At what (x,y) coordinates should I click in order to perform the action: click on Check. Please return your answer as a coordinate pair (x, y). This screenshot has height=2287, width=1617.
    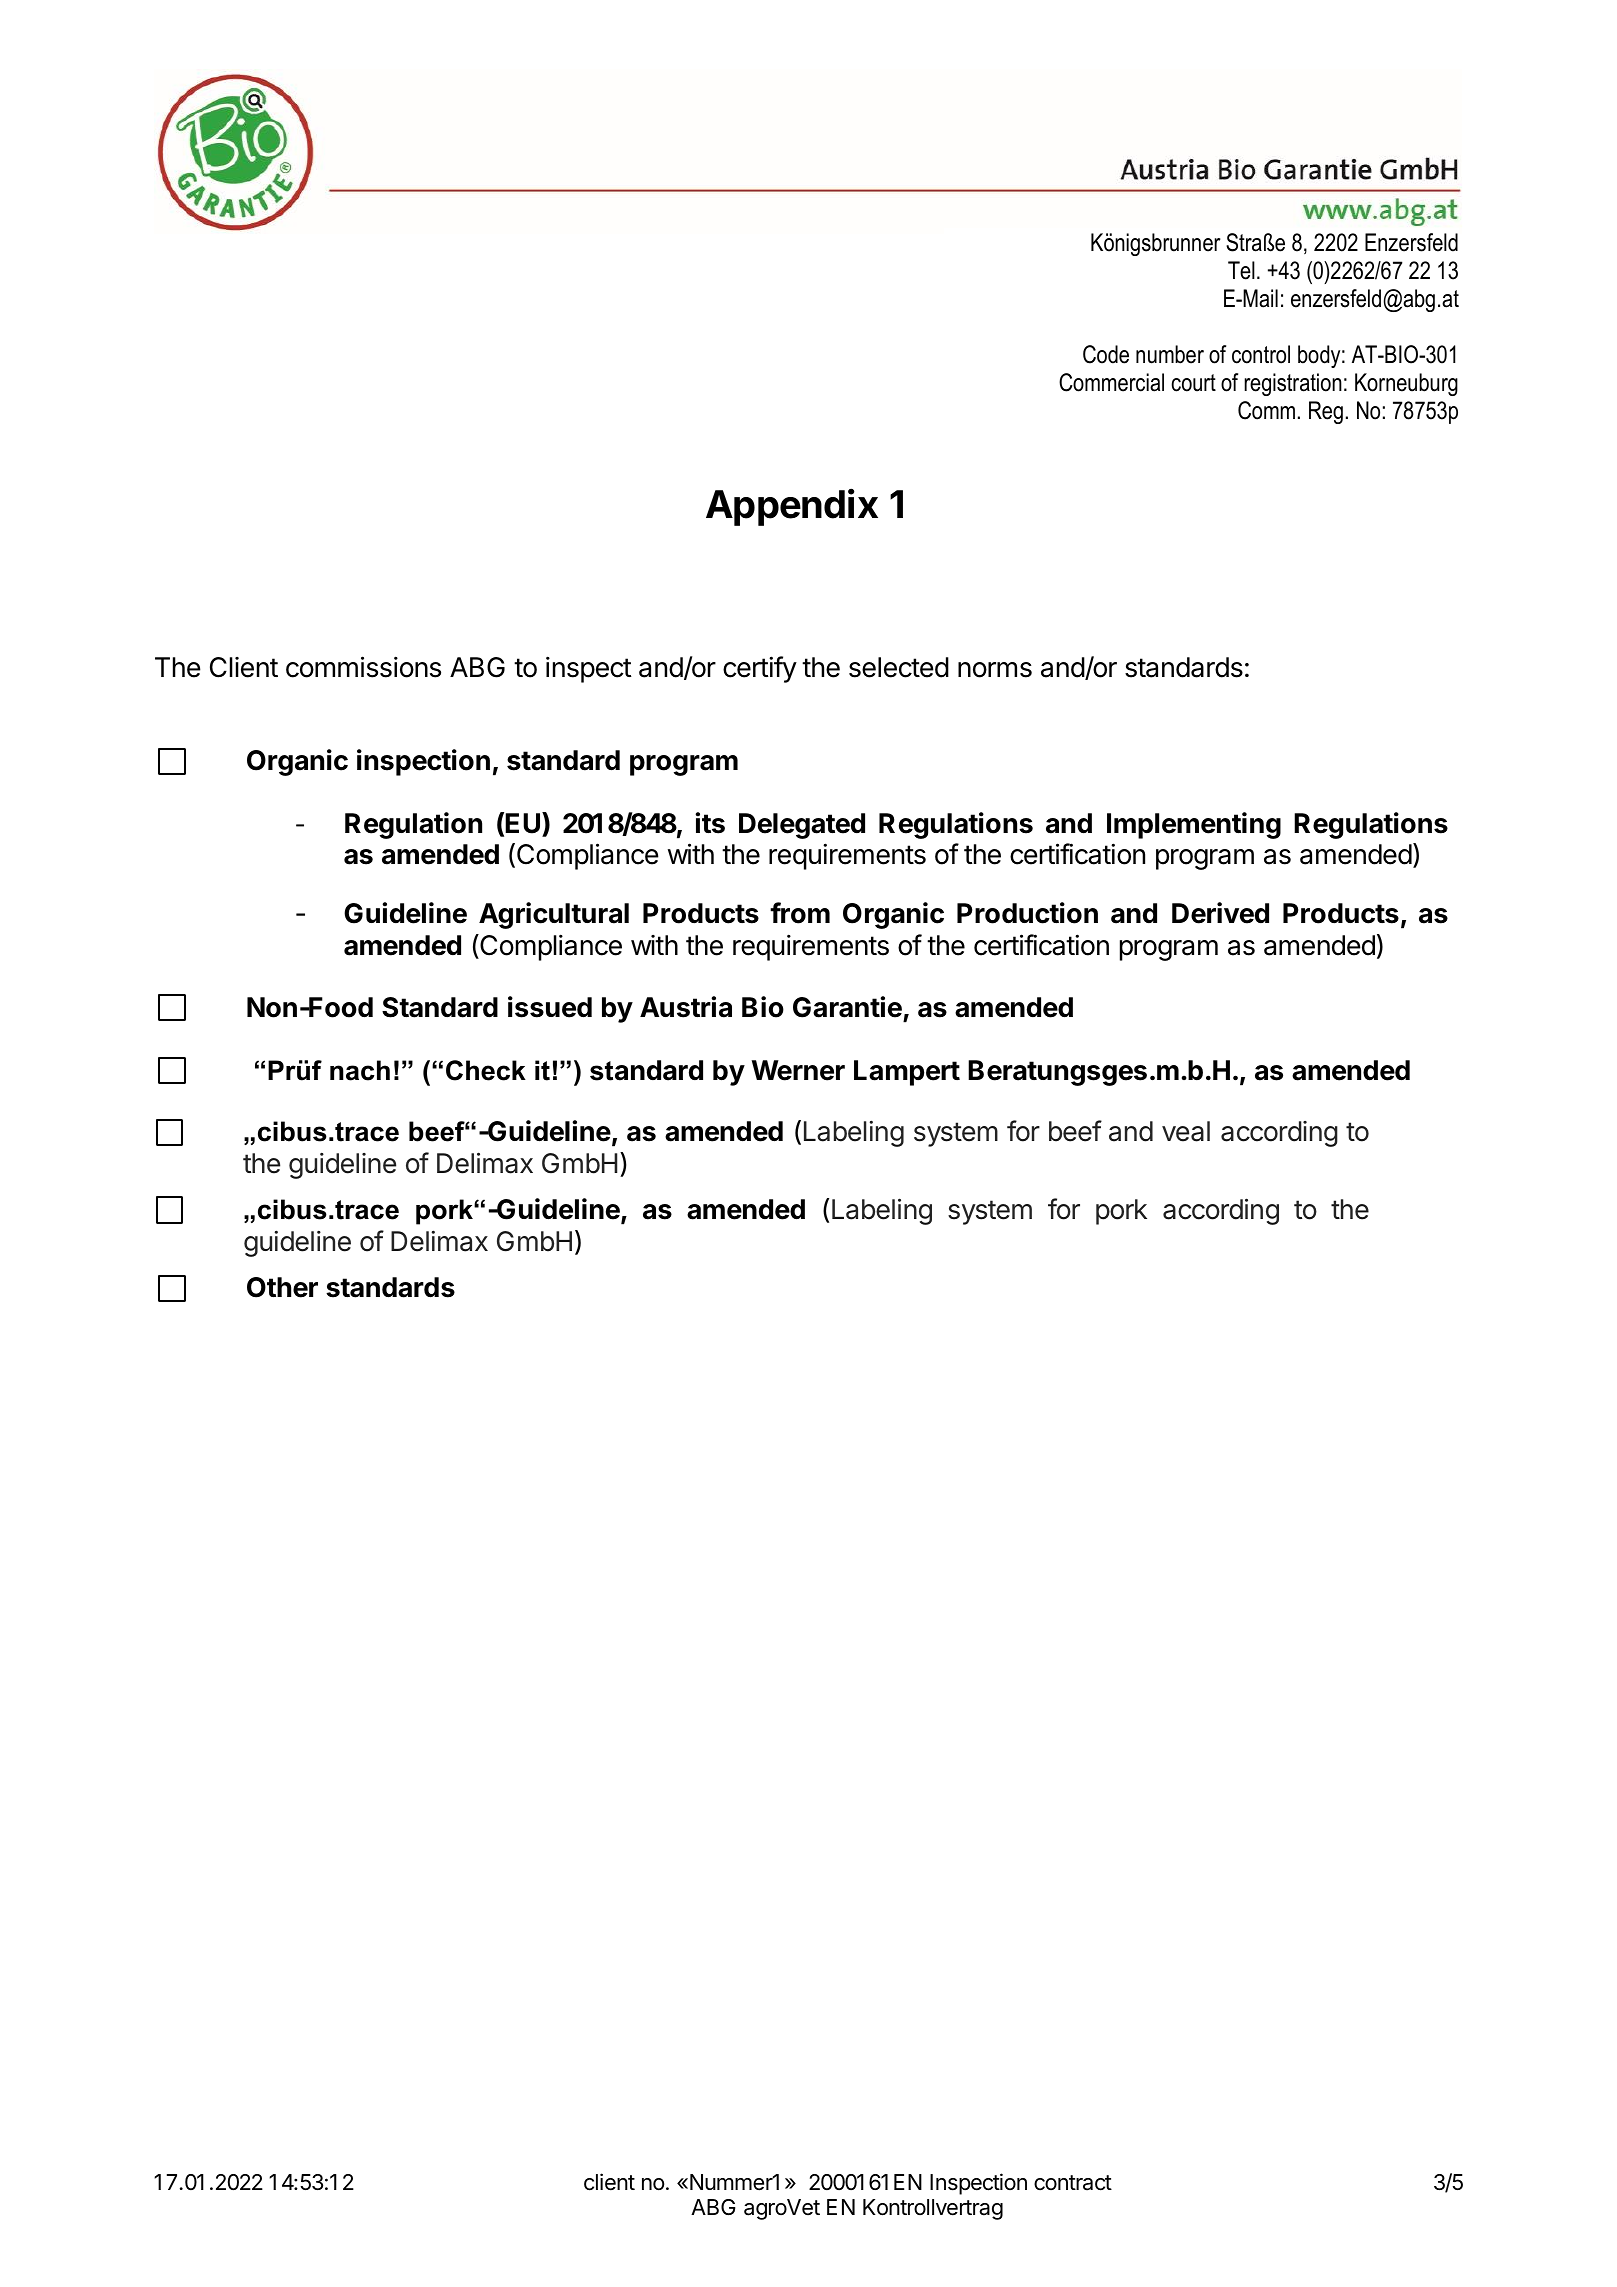
    Looking at the image, I should click on (486, 1070).
